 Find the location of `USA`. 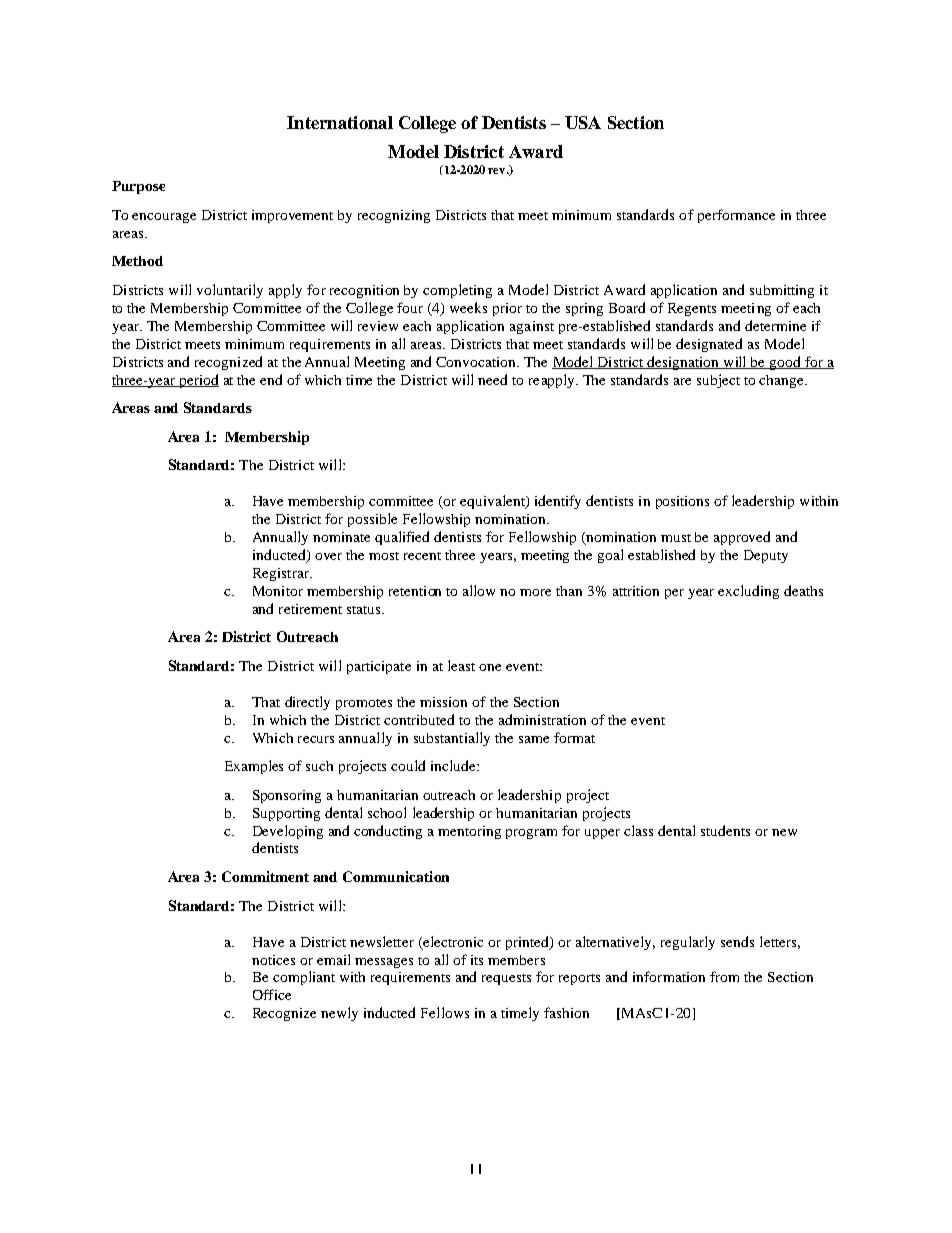

USA is located at coordinates (583, 122).
